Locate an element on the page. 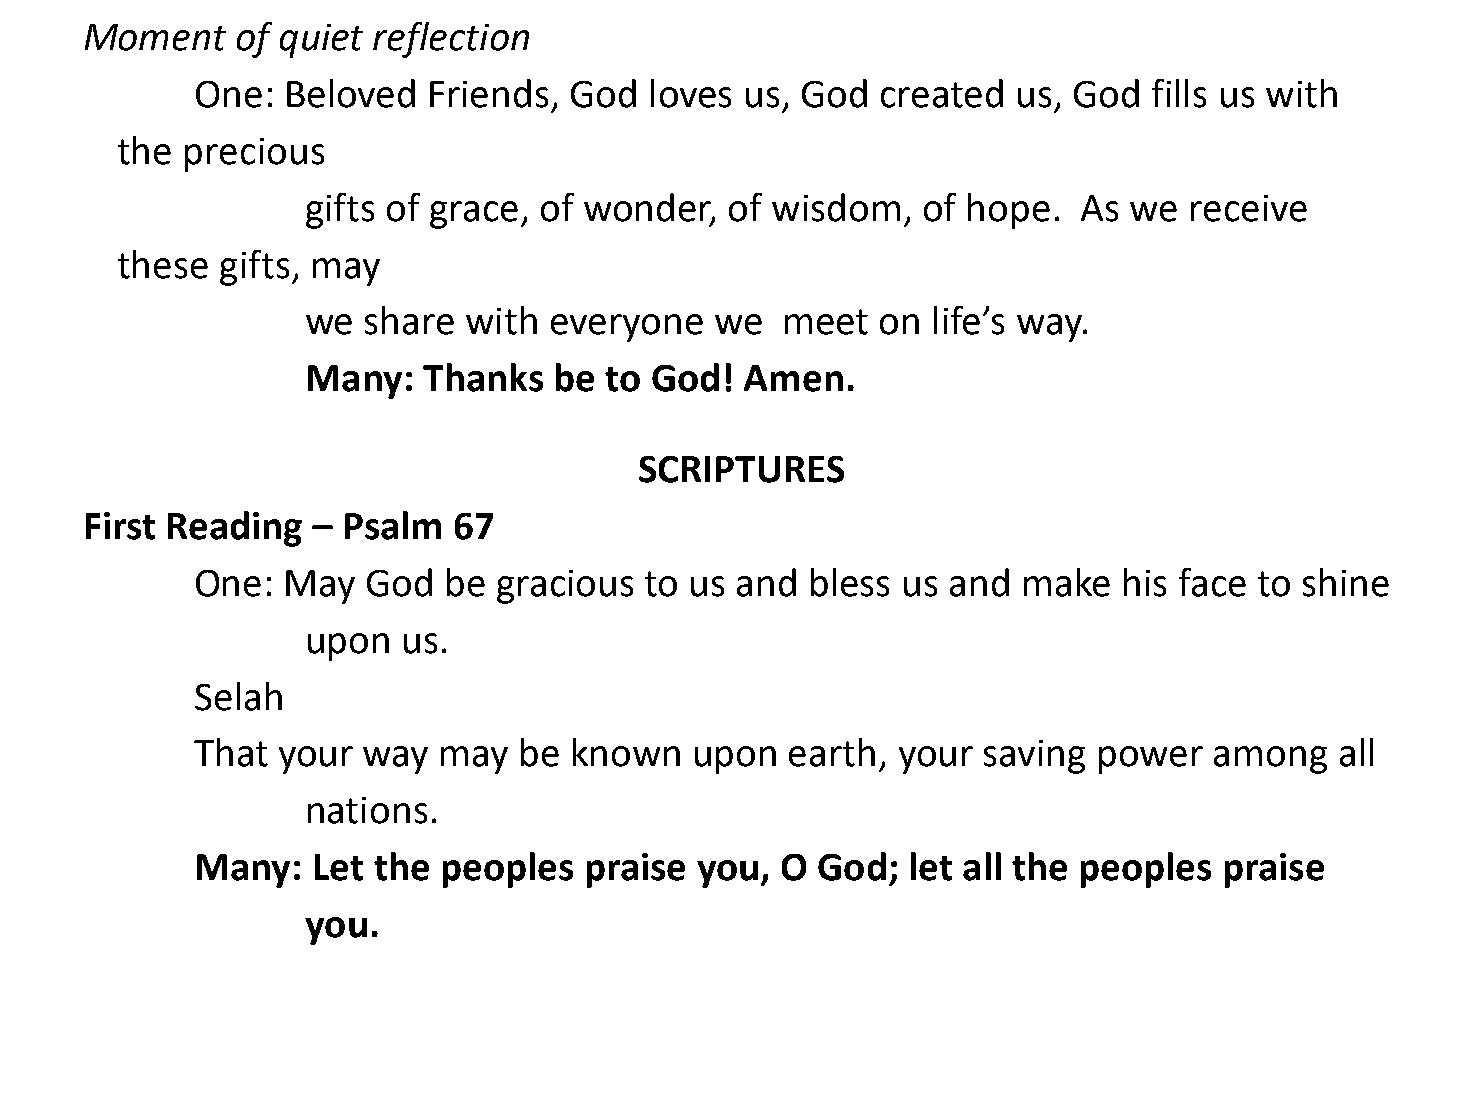 This image has width=1483, height=1112. SCRIPTURES is located at coordinates (741, 469).
